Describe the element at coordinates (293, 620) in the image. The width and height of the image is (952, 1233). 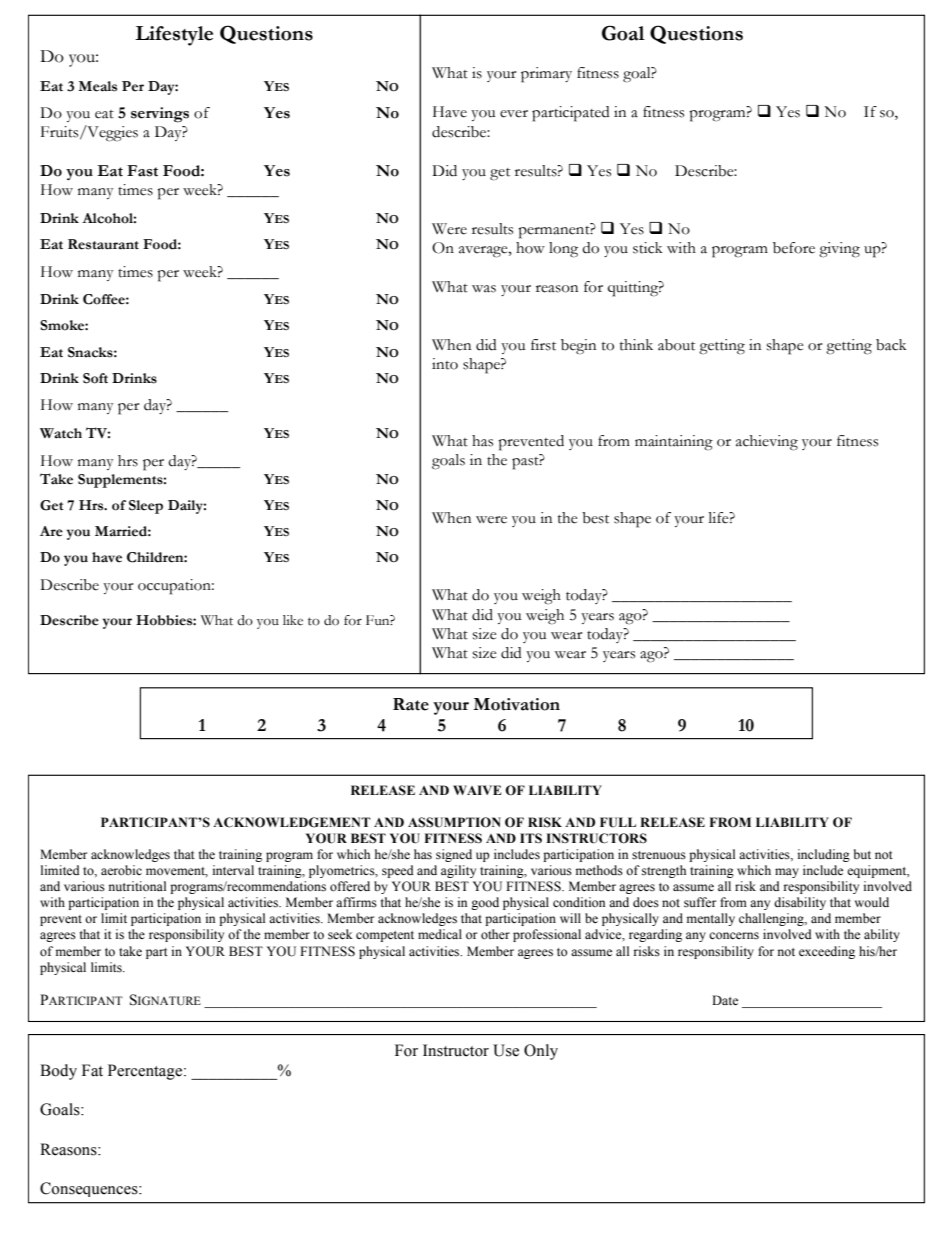
I see `like` at that location.
